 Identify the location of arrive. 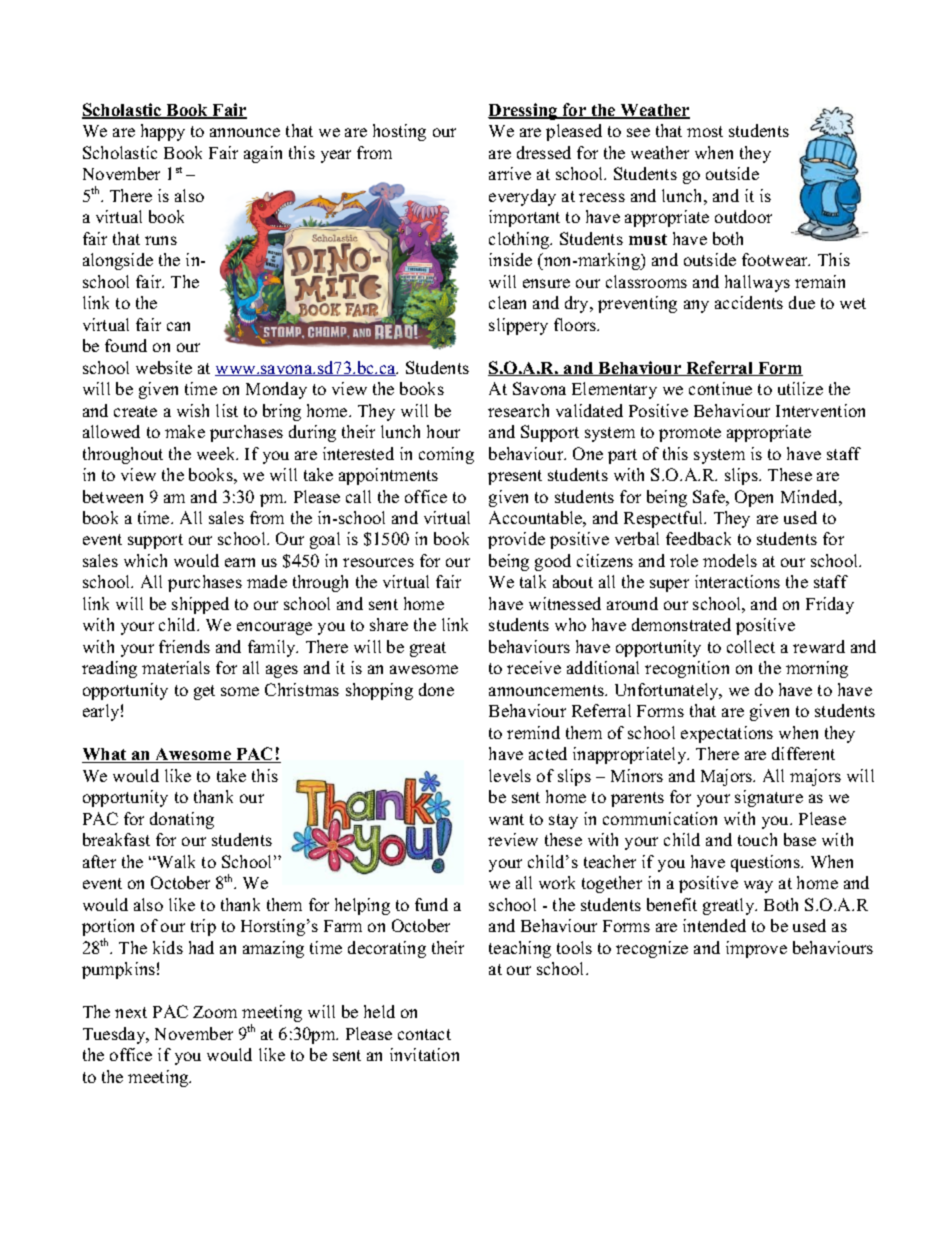
(510, 173).
